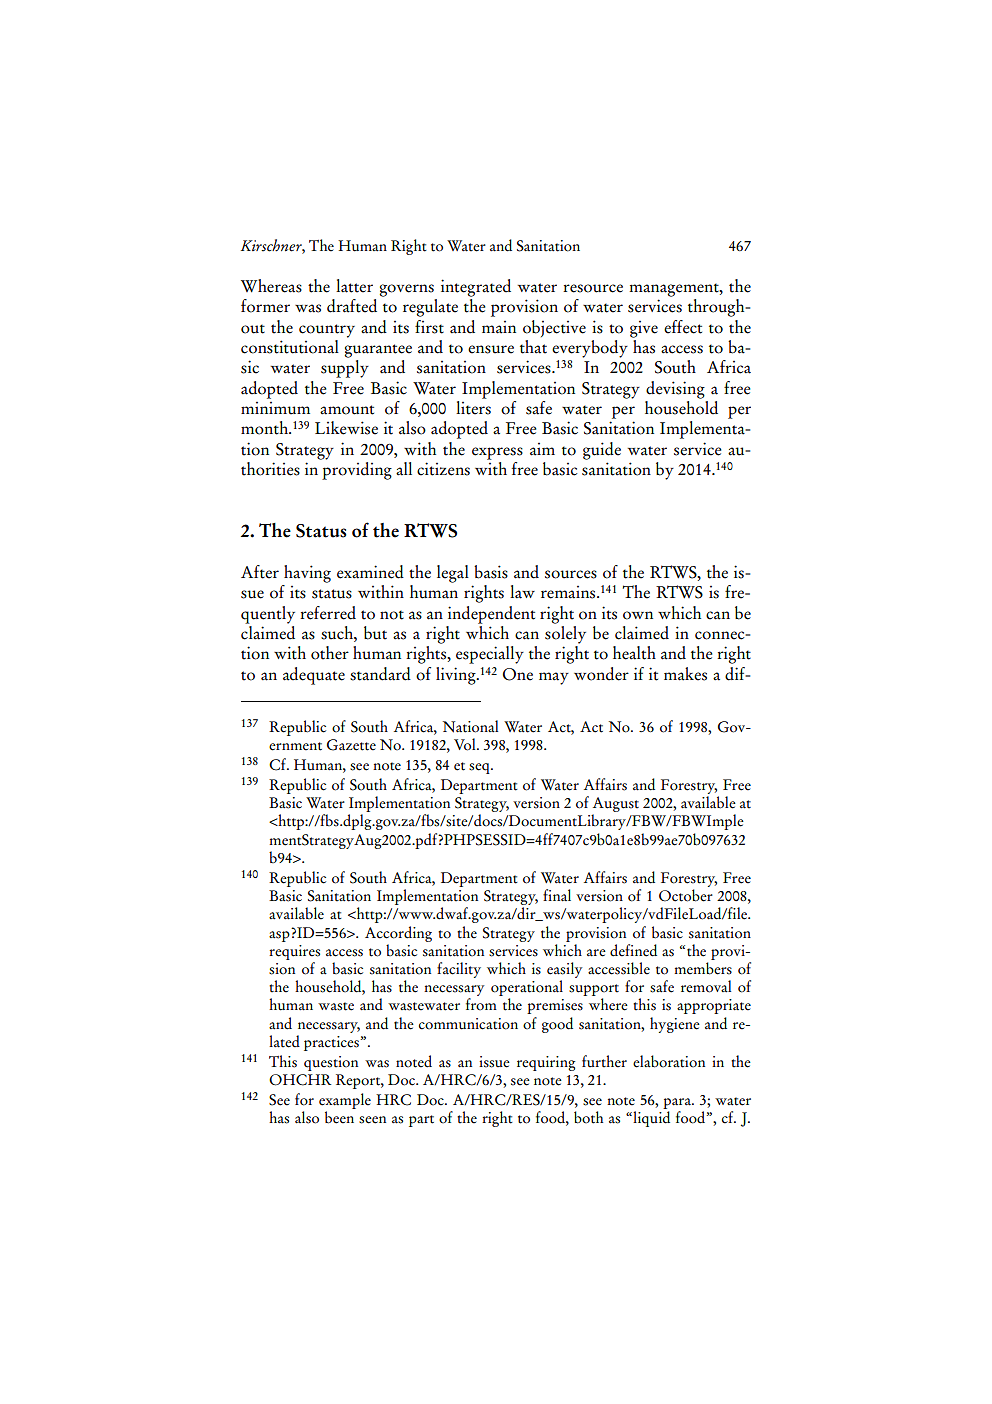  What do you see at coordinates (480, 768) in the screenshot?
I see `seq` at bounding box center [480, 768].
